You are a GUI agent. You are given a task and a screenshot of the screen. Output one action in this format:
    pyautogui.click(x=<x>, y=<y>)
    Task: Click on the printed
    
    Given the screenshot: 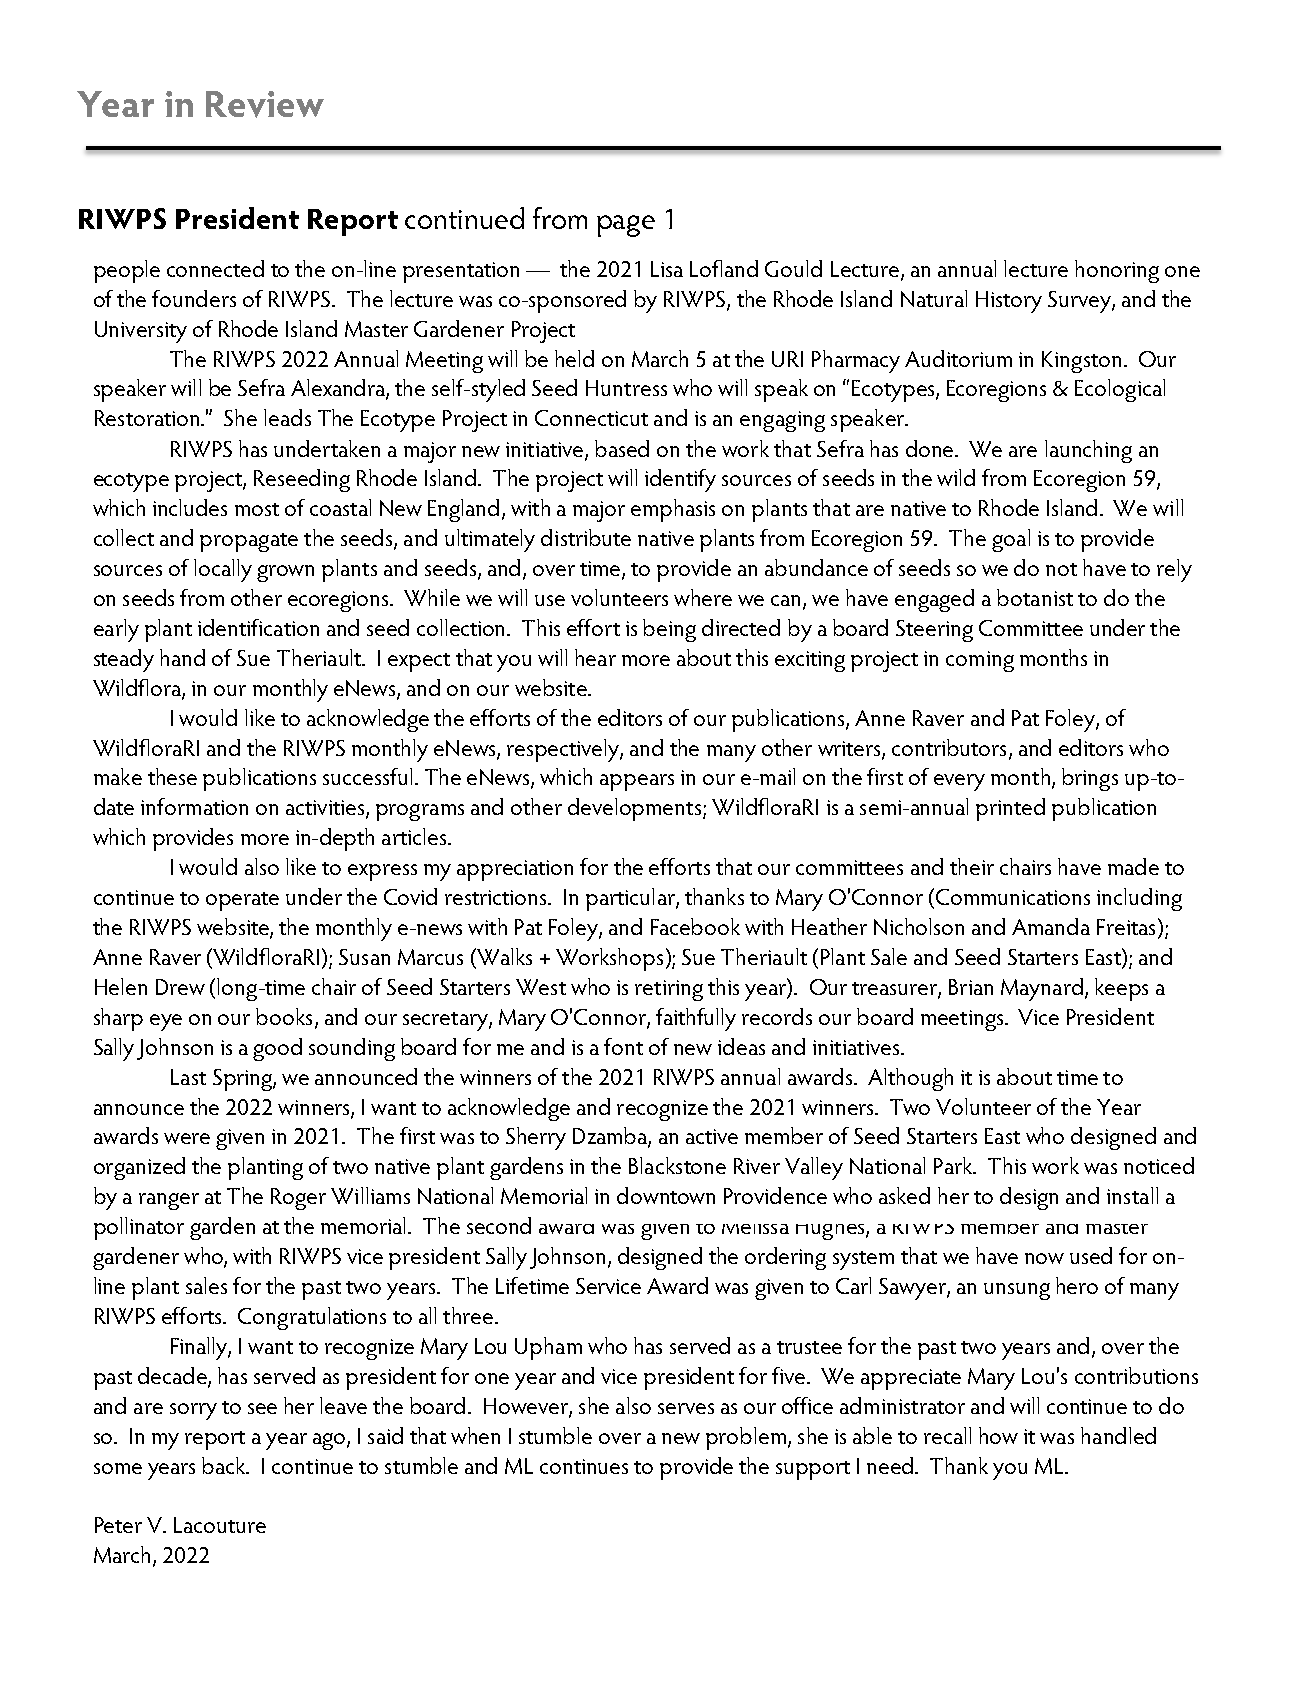 What is the action you would take?
    pyautogui.click(x=1010, y=809)
